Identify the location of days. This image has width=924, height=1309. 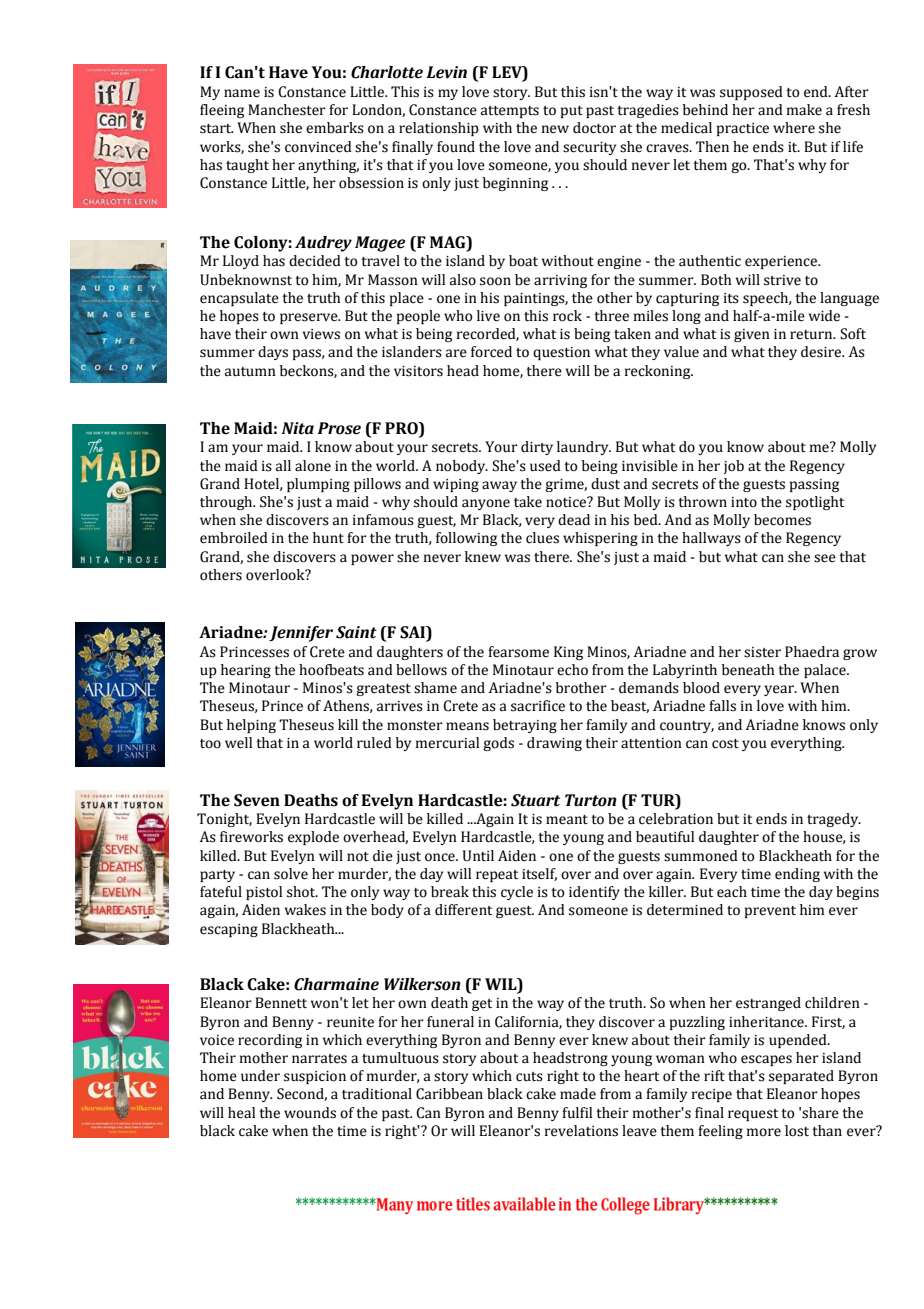
(273, 353).
